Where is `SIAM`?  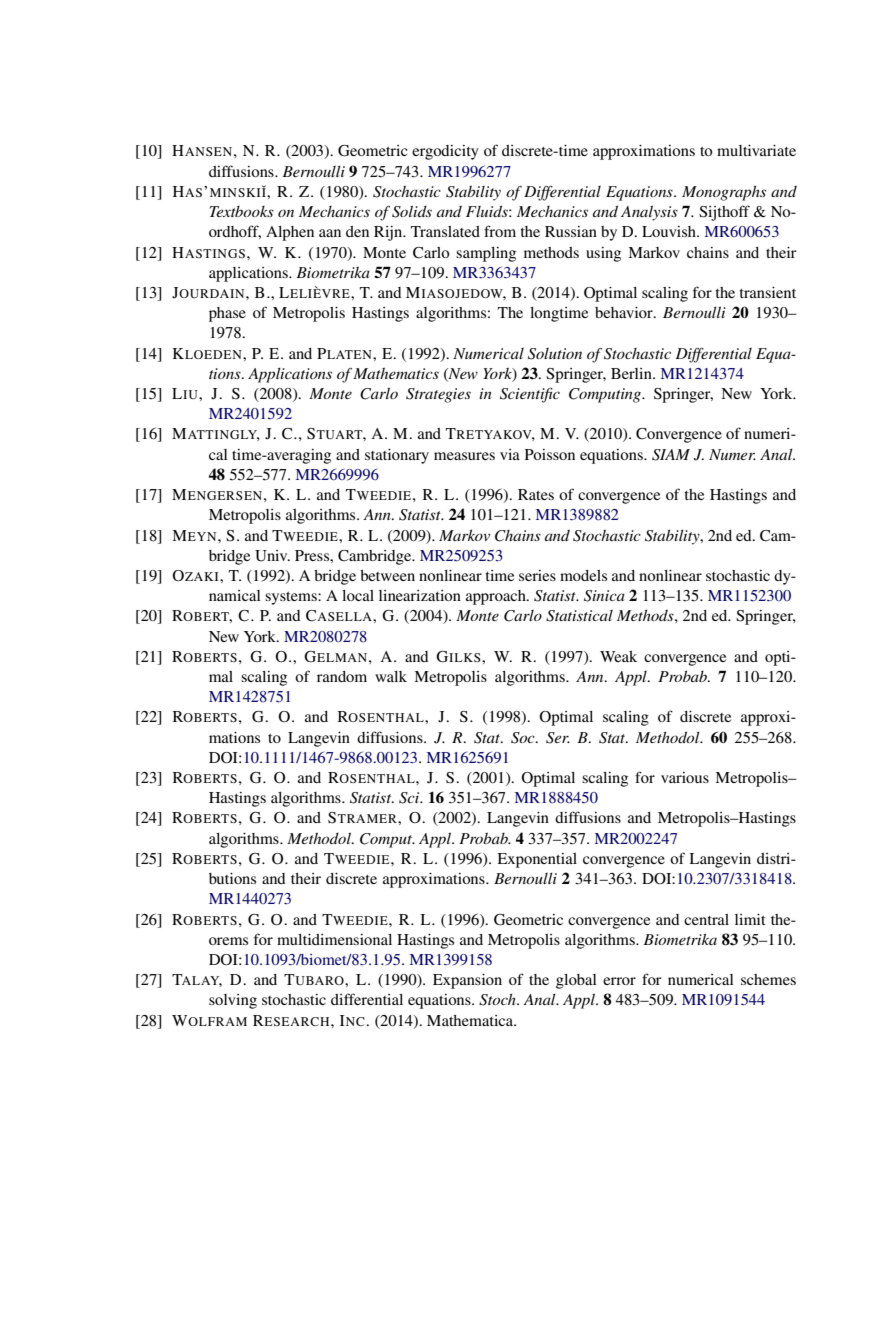 SIAM is located at coordinates (671, 455).
